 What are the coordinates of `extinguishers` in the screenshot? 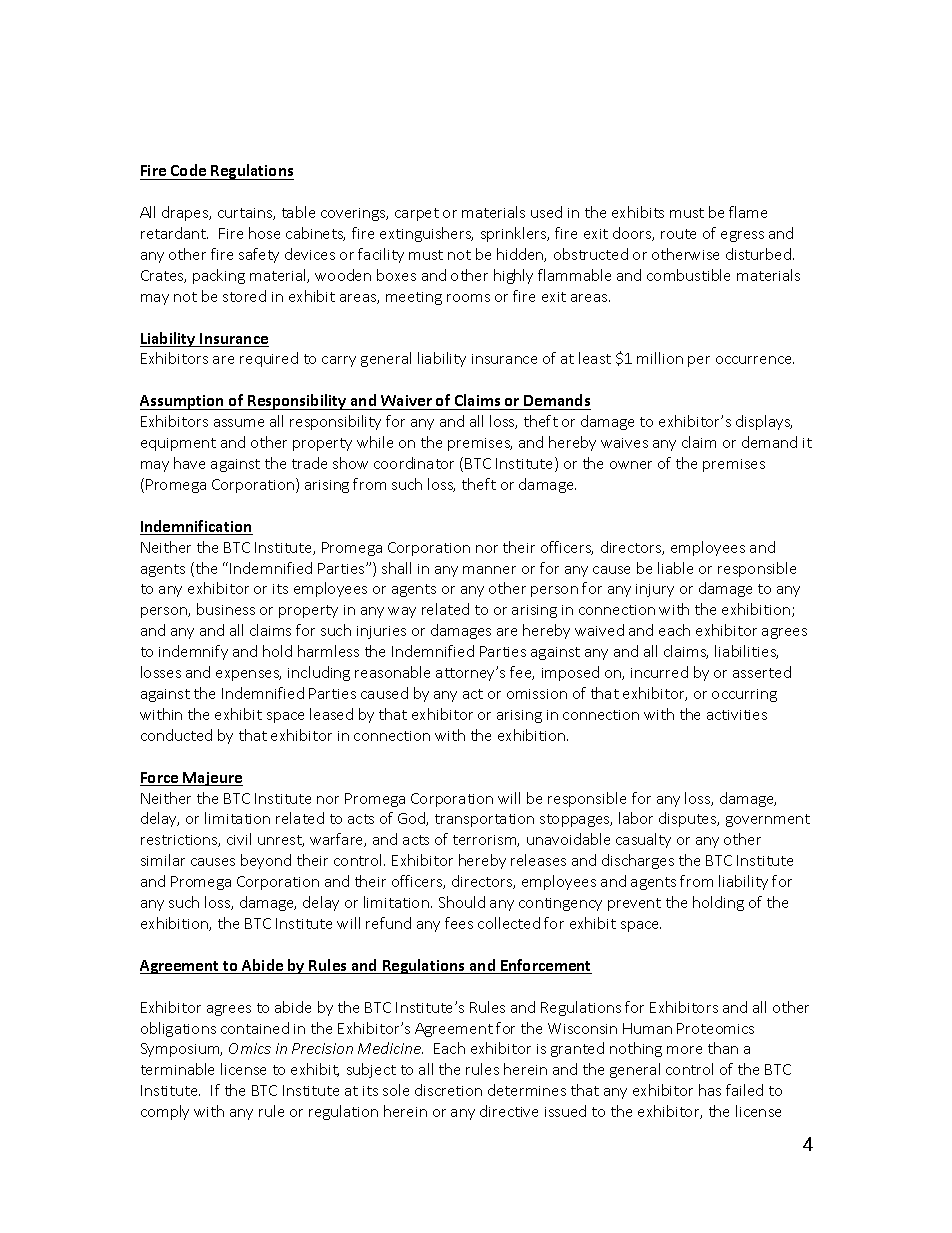 It's located at (426, 234).
